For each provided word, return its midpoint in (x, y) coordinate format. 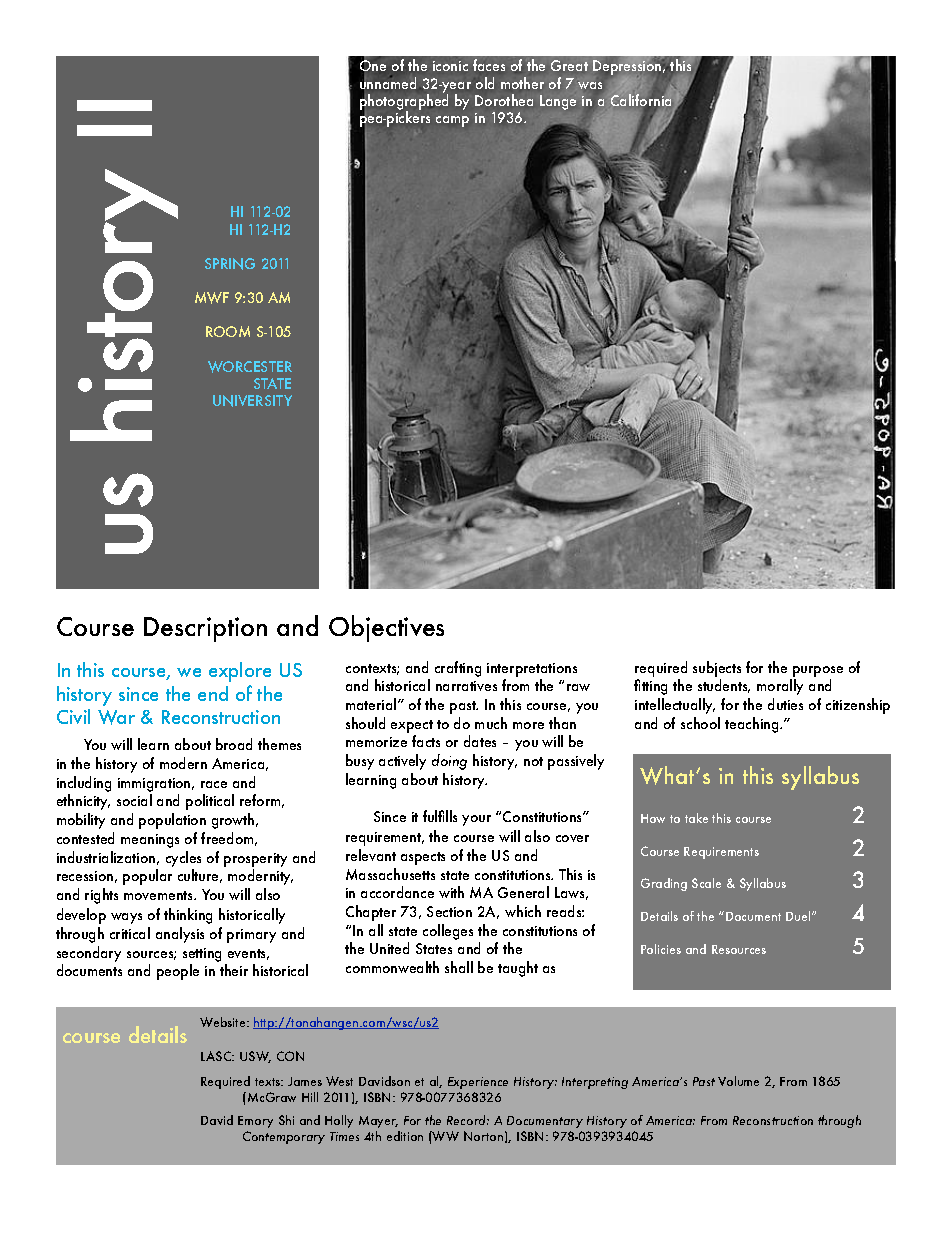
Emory (255, 1122)
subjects (717, 669)
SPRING (230, 264)
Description (205, 629)
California (641, 101)
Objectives (386, 628)
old (485, 83)
